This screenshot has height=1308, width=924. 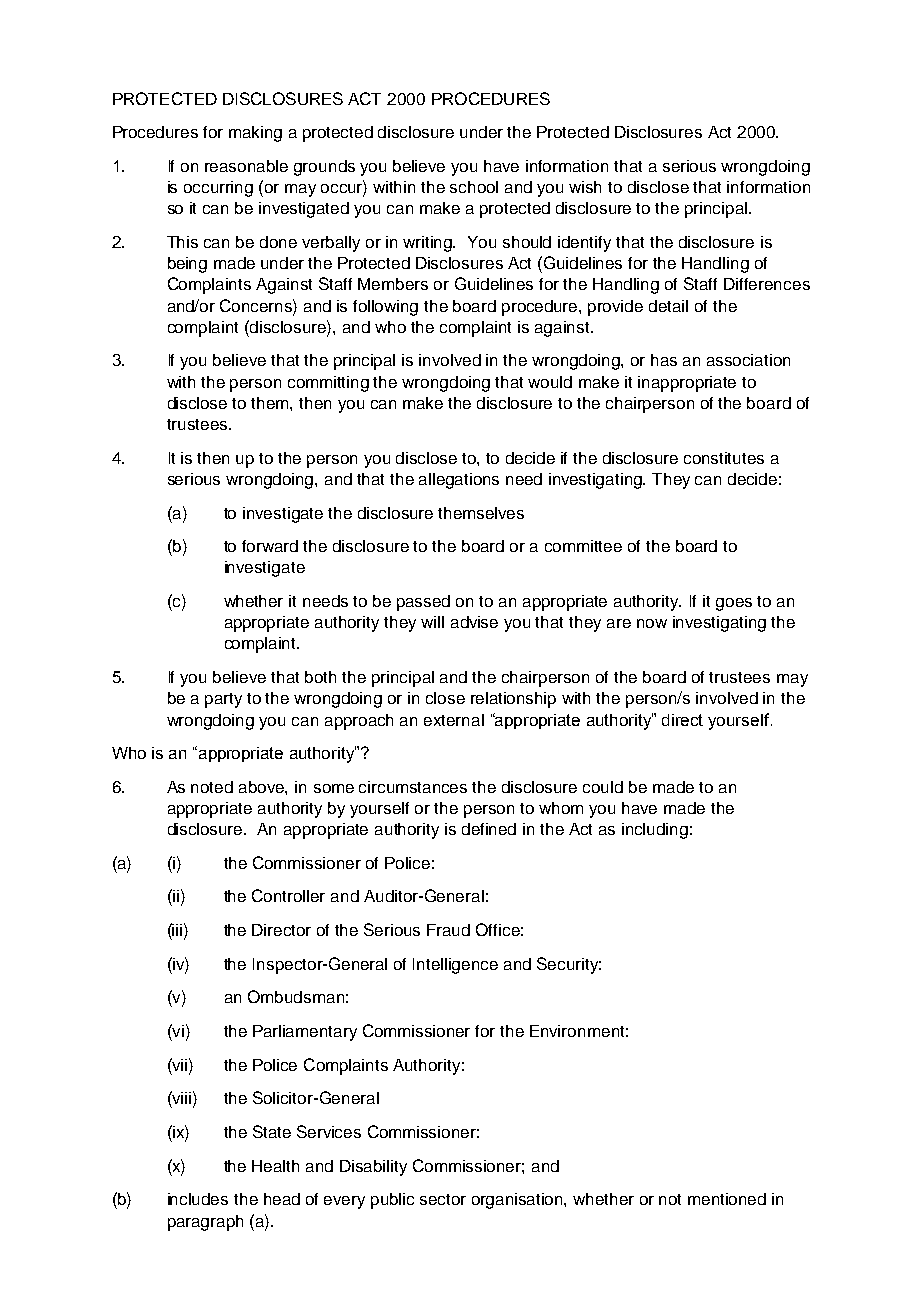 What do you see at coordinates (448, 930) in the screenshot?
I see `Fraud` at bounding box center [448, 930].
